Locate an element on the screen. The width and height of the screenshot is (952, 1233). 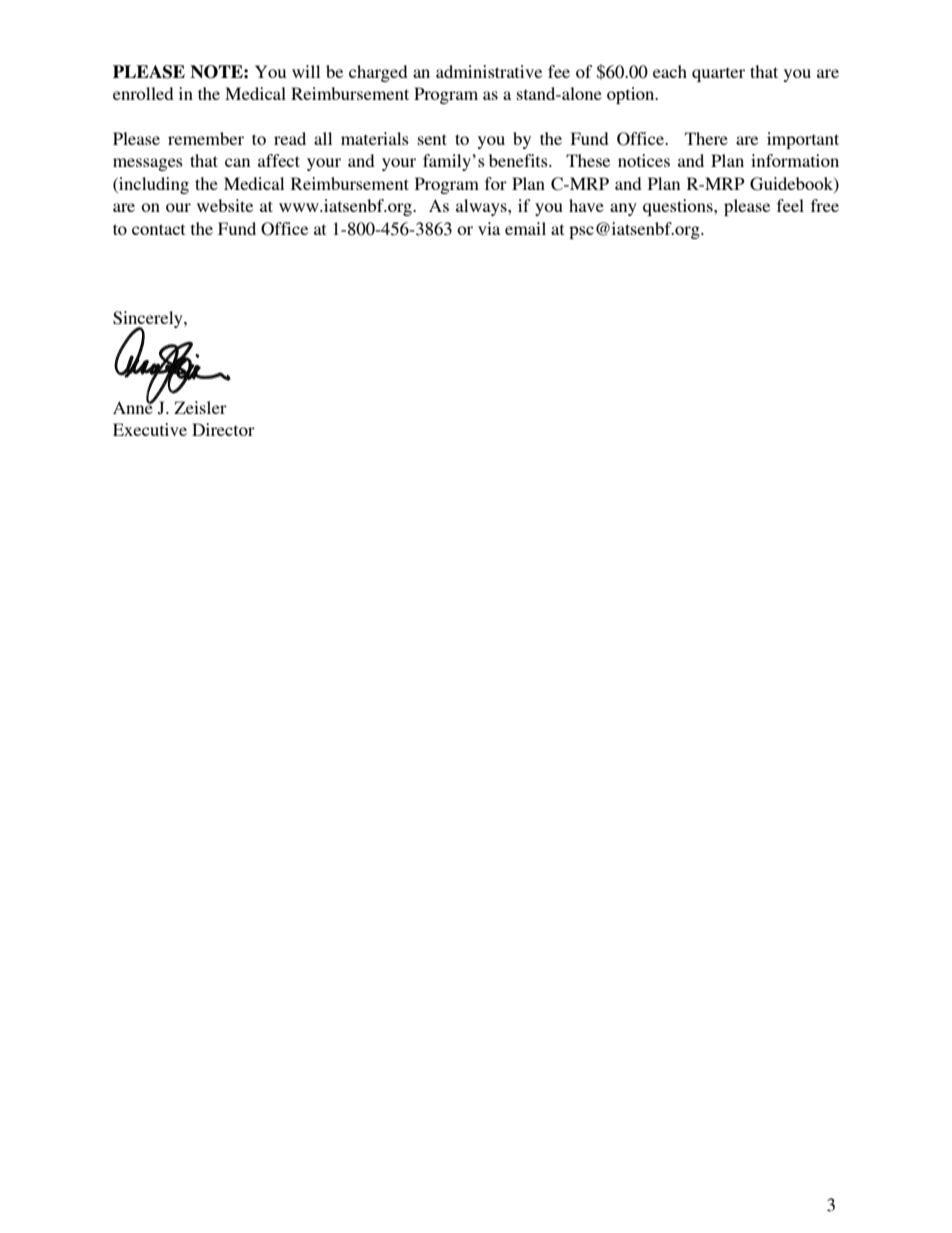
via is located at coordinates (489, 228).
